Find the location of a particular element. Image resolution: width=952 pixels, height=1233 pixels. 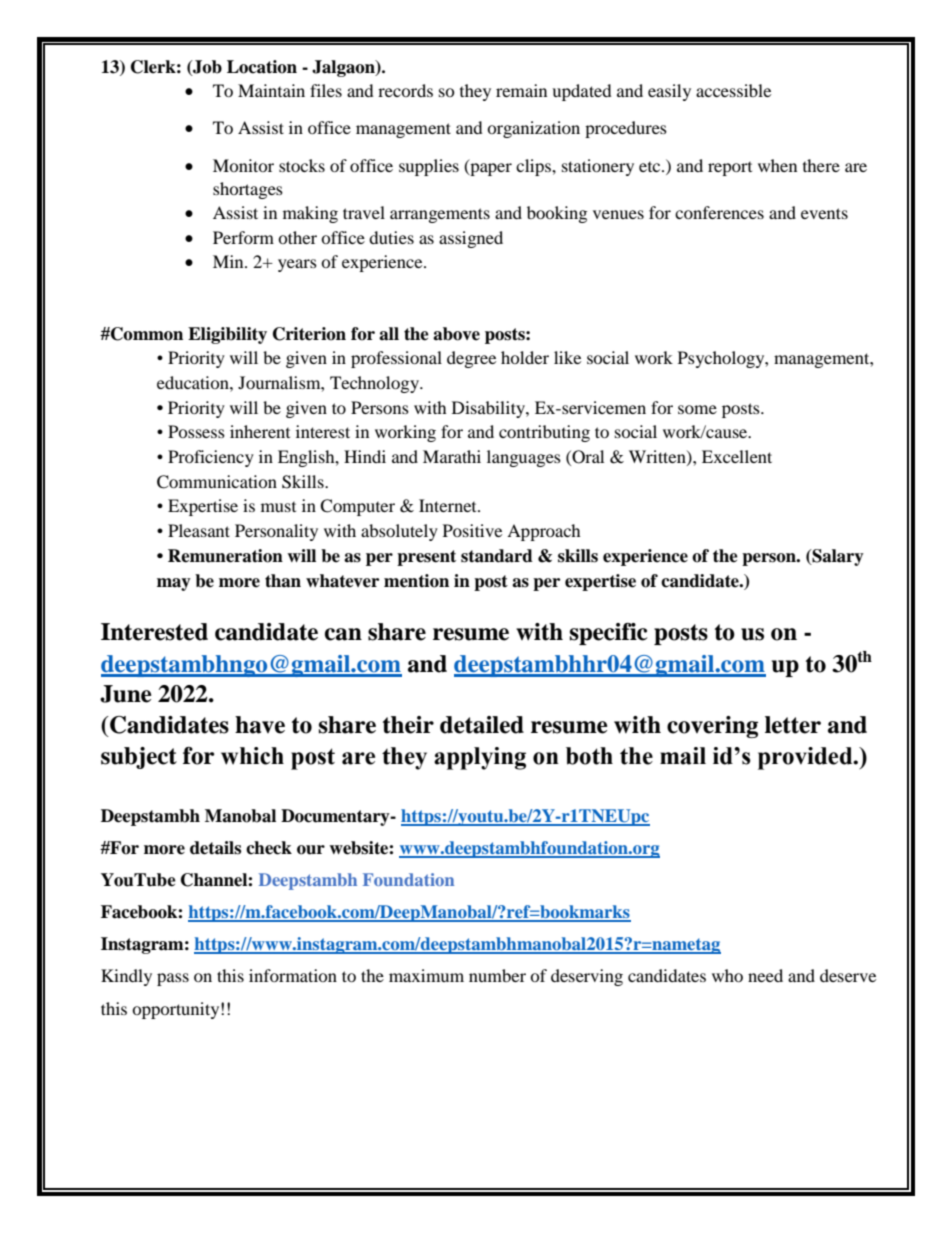

accessible is located at coordinates (733, 90).
